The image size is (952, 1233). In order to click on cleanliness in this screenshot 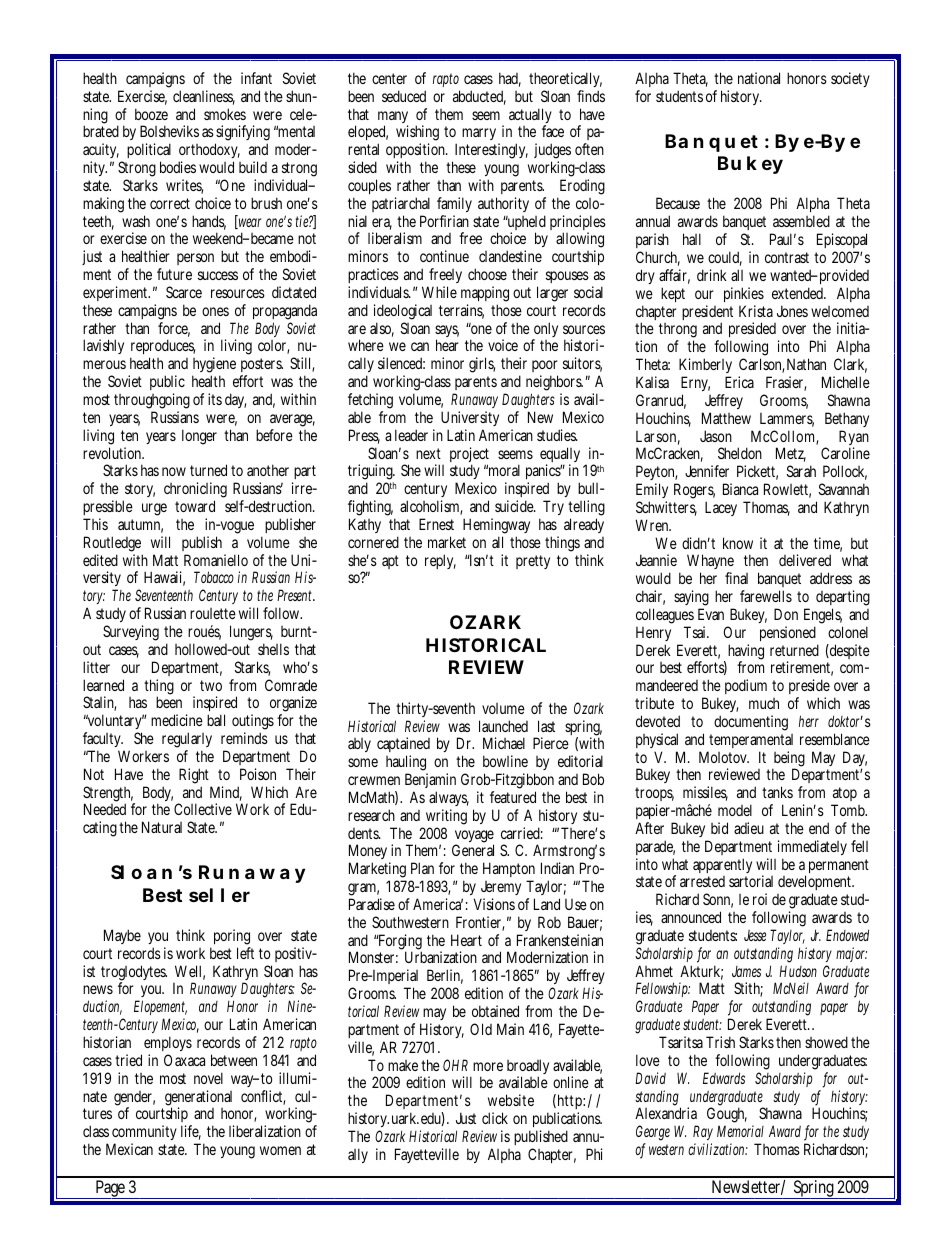, I will do `click(204, 97)`.
